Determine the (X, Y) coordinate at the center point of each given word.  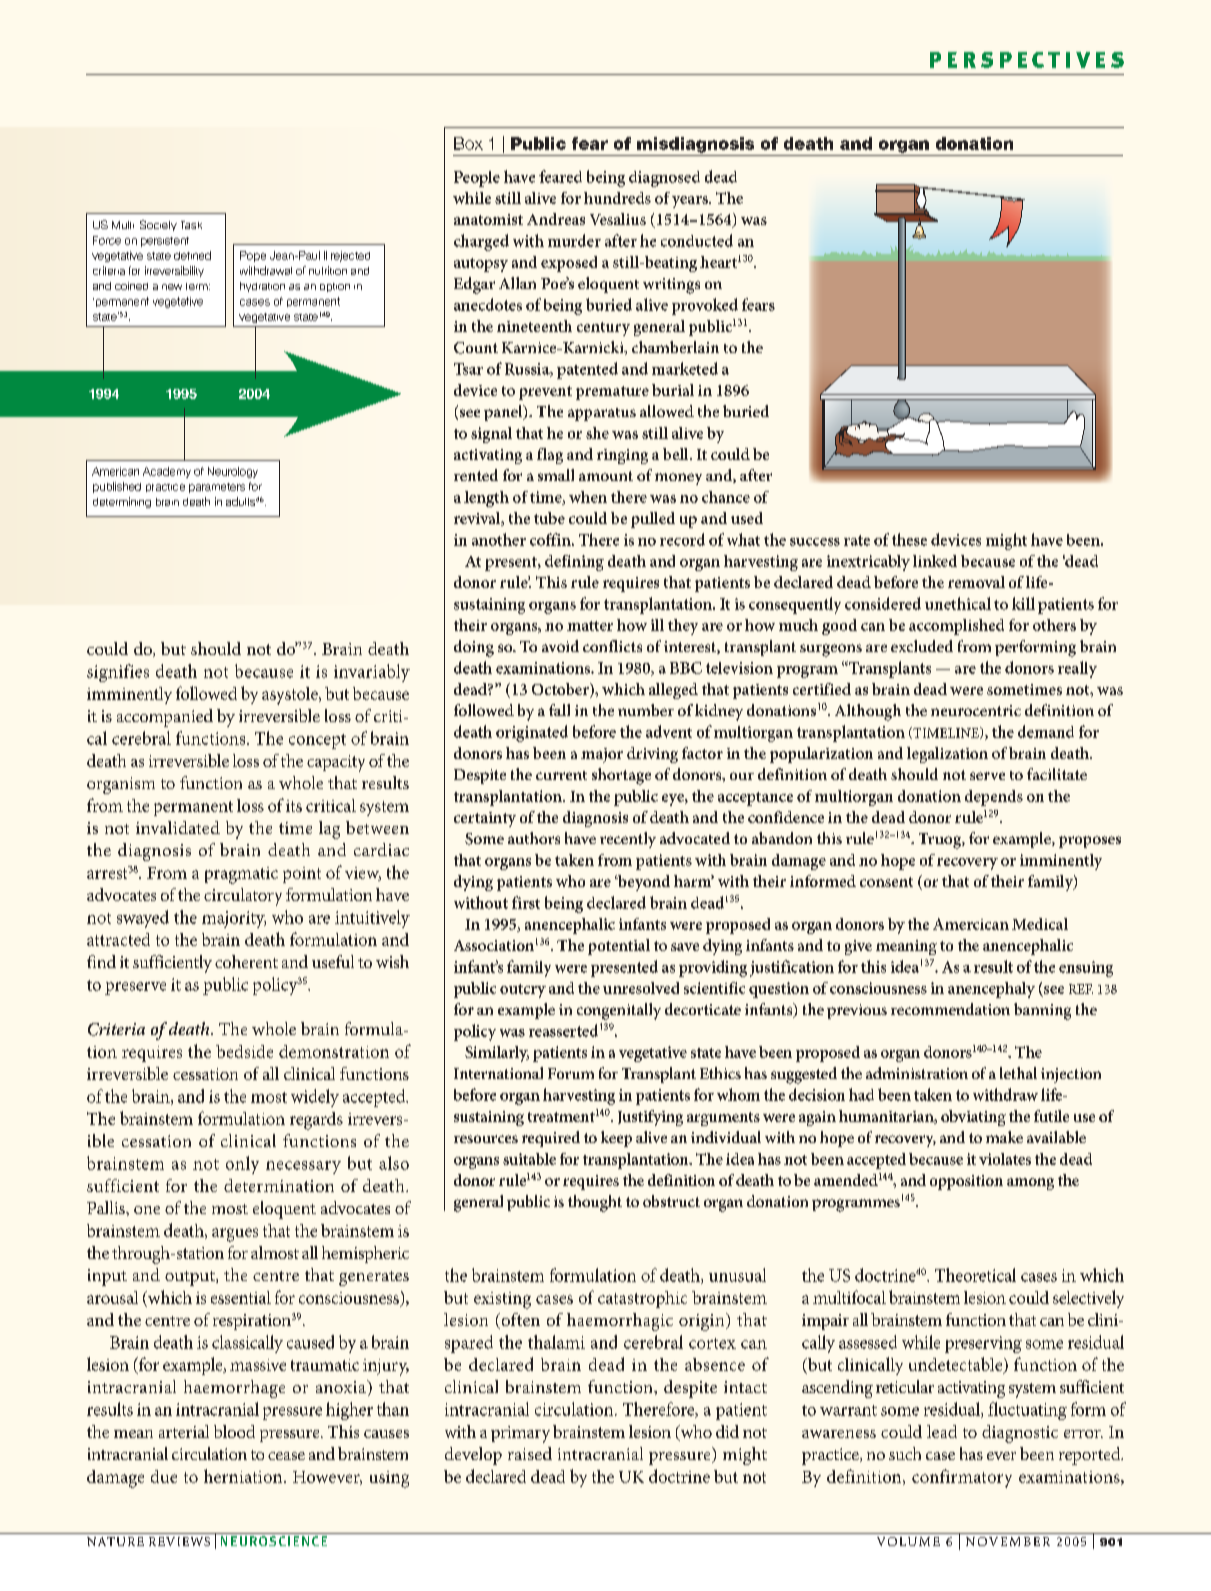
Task (191, 225)
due (164, 1476)
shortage (621, 776)
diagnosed (664, 179)
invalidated (178, 827)
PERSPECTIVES (1027, 60)
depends (994, 798)
